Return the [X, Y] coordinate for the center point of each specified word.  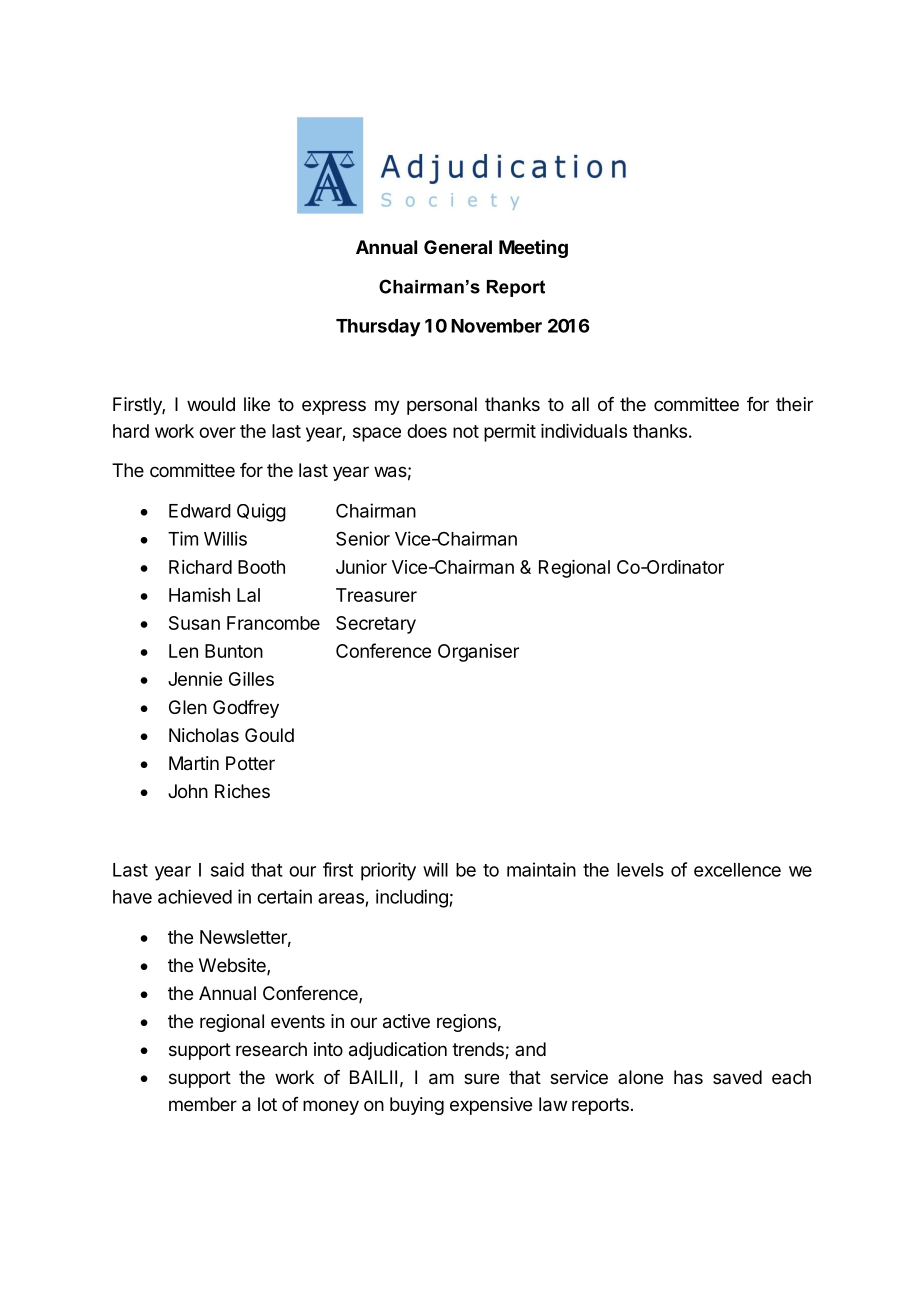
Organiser [478, 653]
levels [640, 870]
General [458, 247]
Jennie [195, 679]
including [413, 898]
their [794, 404]
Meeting [533, 248]
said [227, 869]
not [466, 431]
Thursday [378, 328]
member [203, 1104]
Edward [200, 511]
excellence [737, 870]
